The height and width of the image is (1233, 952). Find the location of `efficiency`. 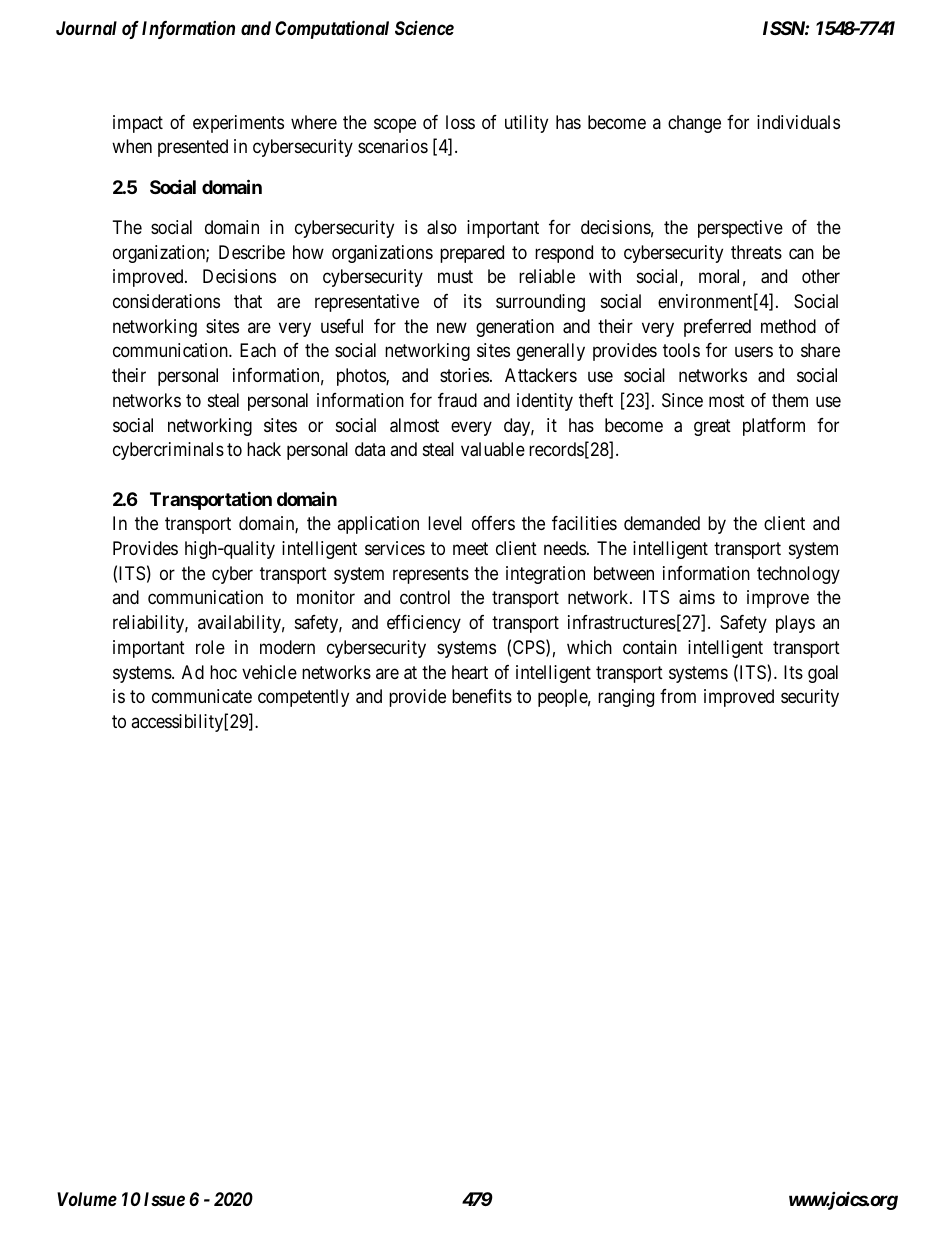

efficiency is located at coordinates (424, 624).
